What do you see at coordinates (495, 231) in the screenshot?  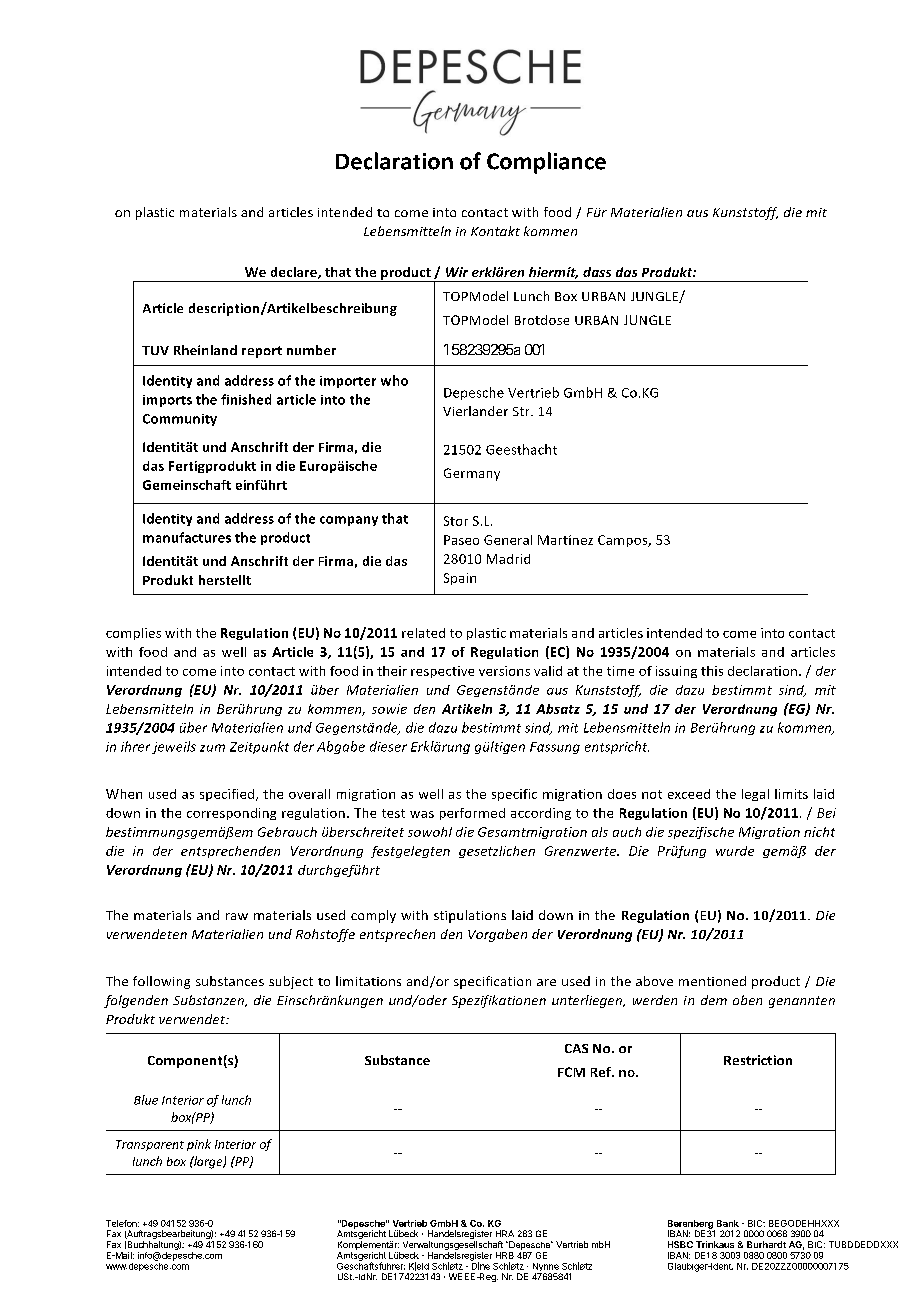 I see `Kontakt` at bounding box center [495, 231].
